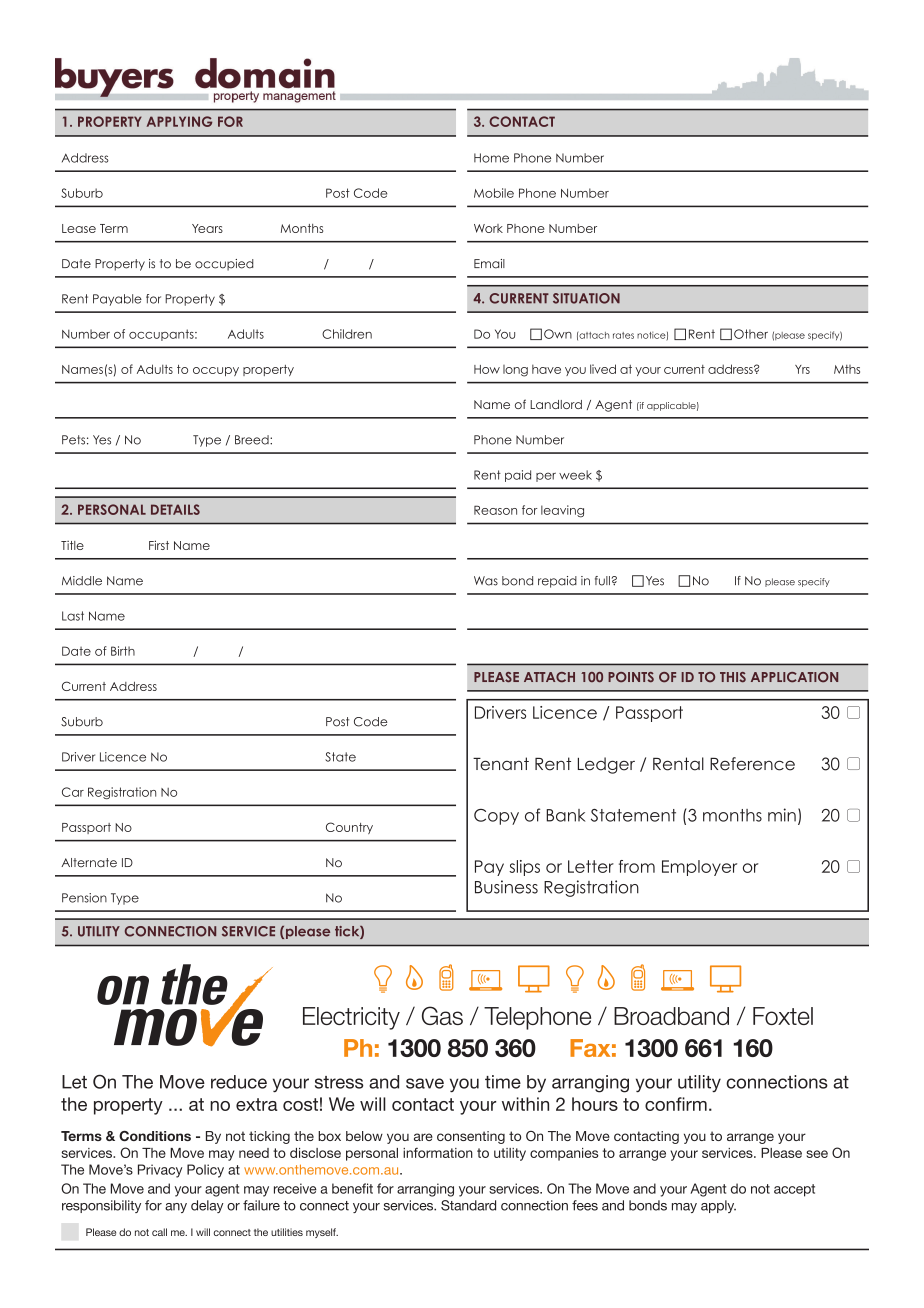 The width and height of the document is (924, 1308). I want to click on Breed, so click(253, 440).
